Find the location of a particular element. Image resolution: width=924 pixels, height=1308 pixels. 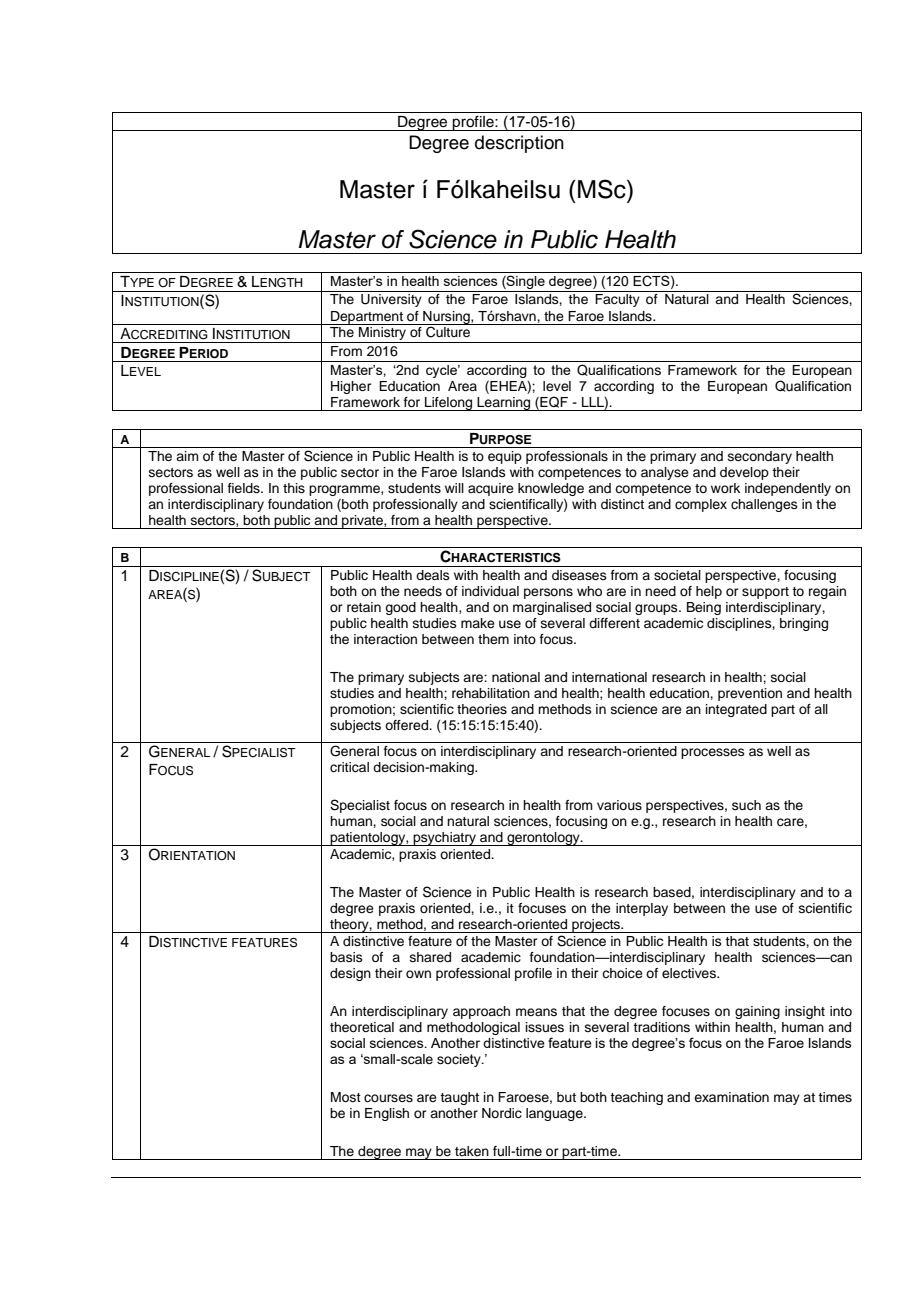

challenges is located at coordinates (764, 505).
